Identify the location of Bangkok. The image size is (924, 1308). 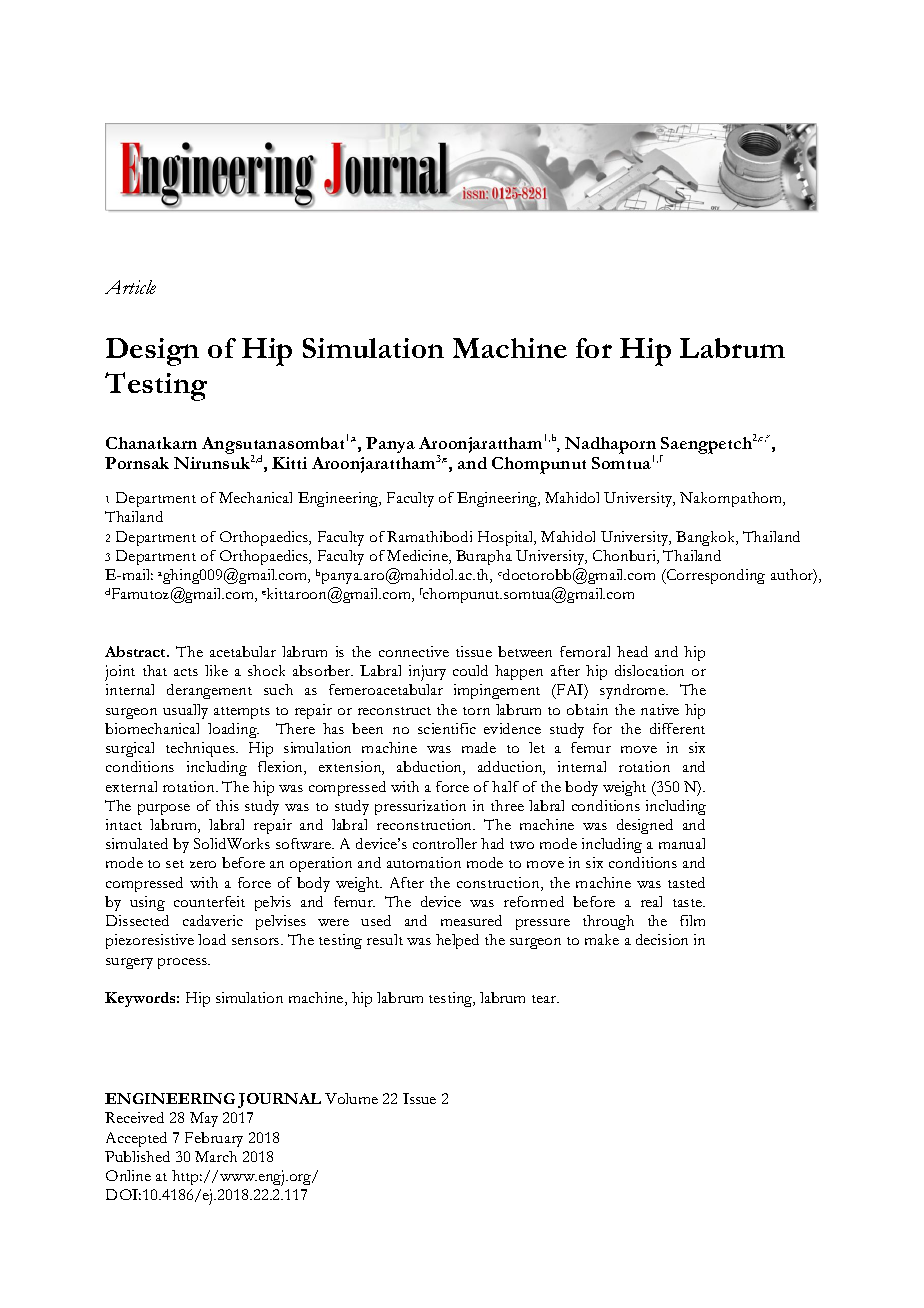
(707, 538).
